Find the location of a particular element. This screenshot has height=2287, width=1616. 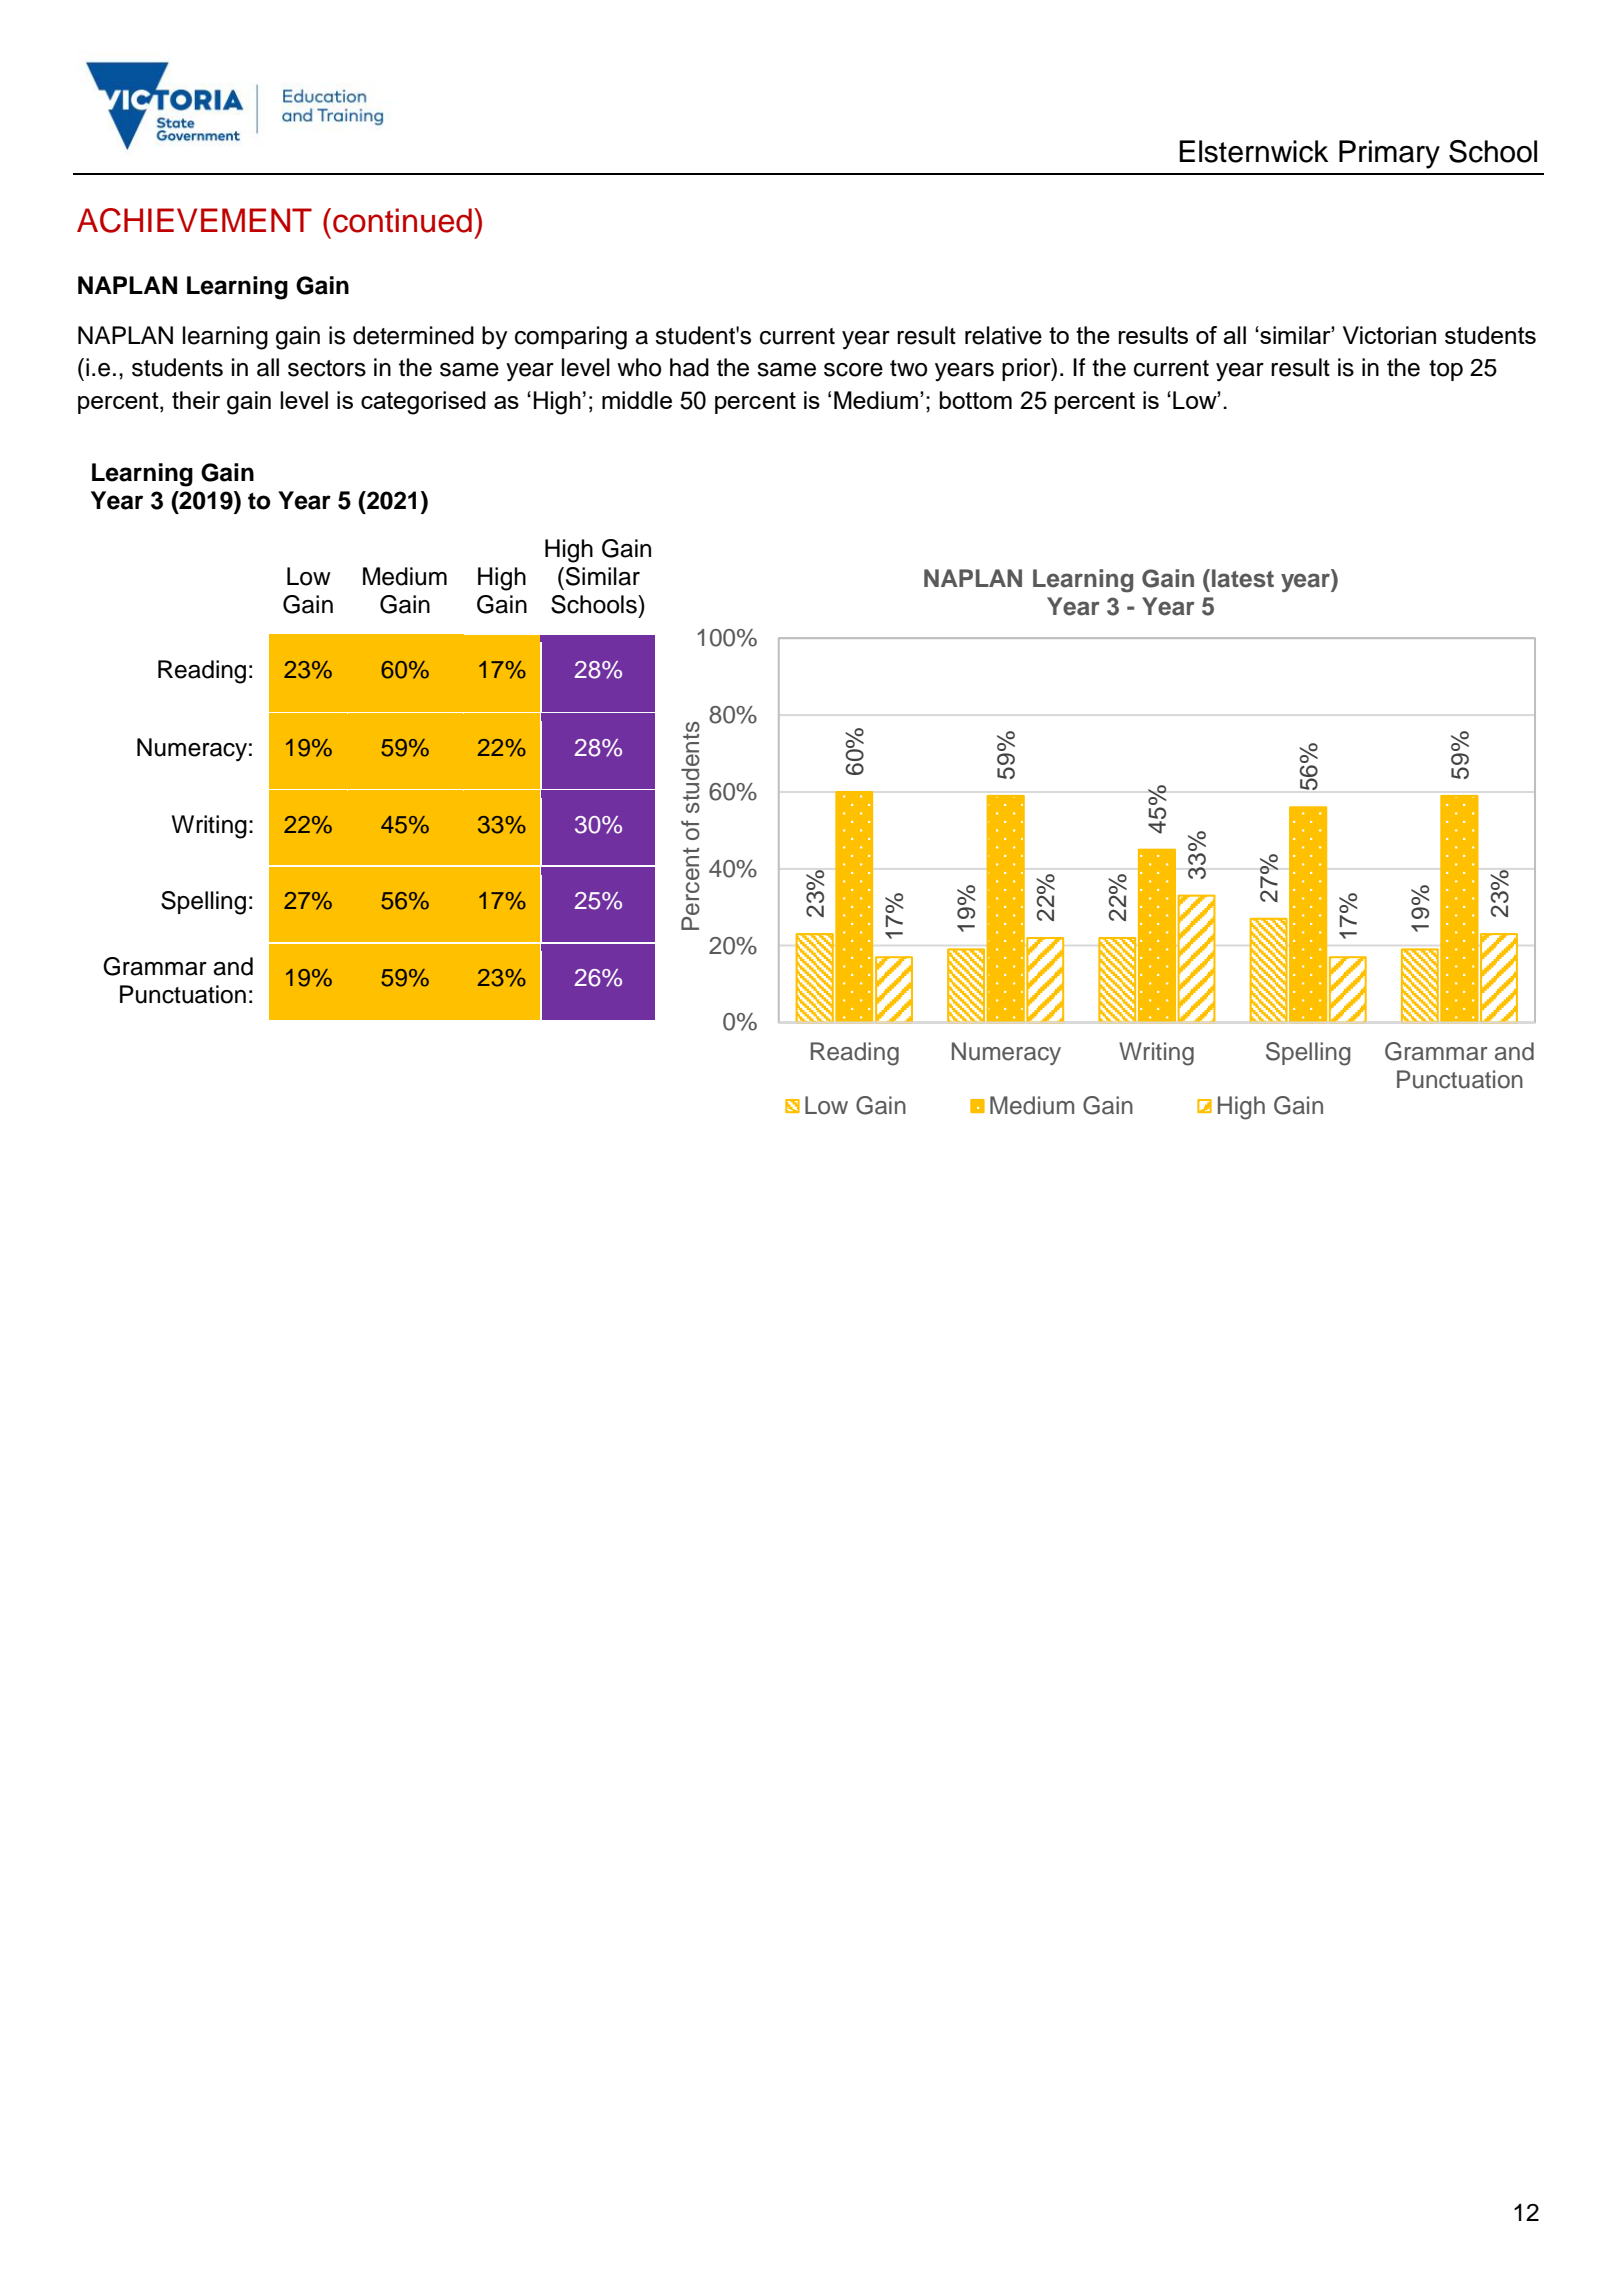

bottom is located at coordinates (975, 400).
